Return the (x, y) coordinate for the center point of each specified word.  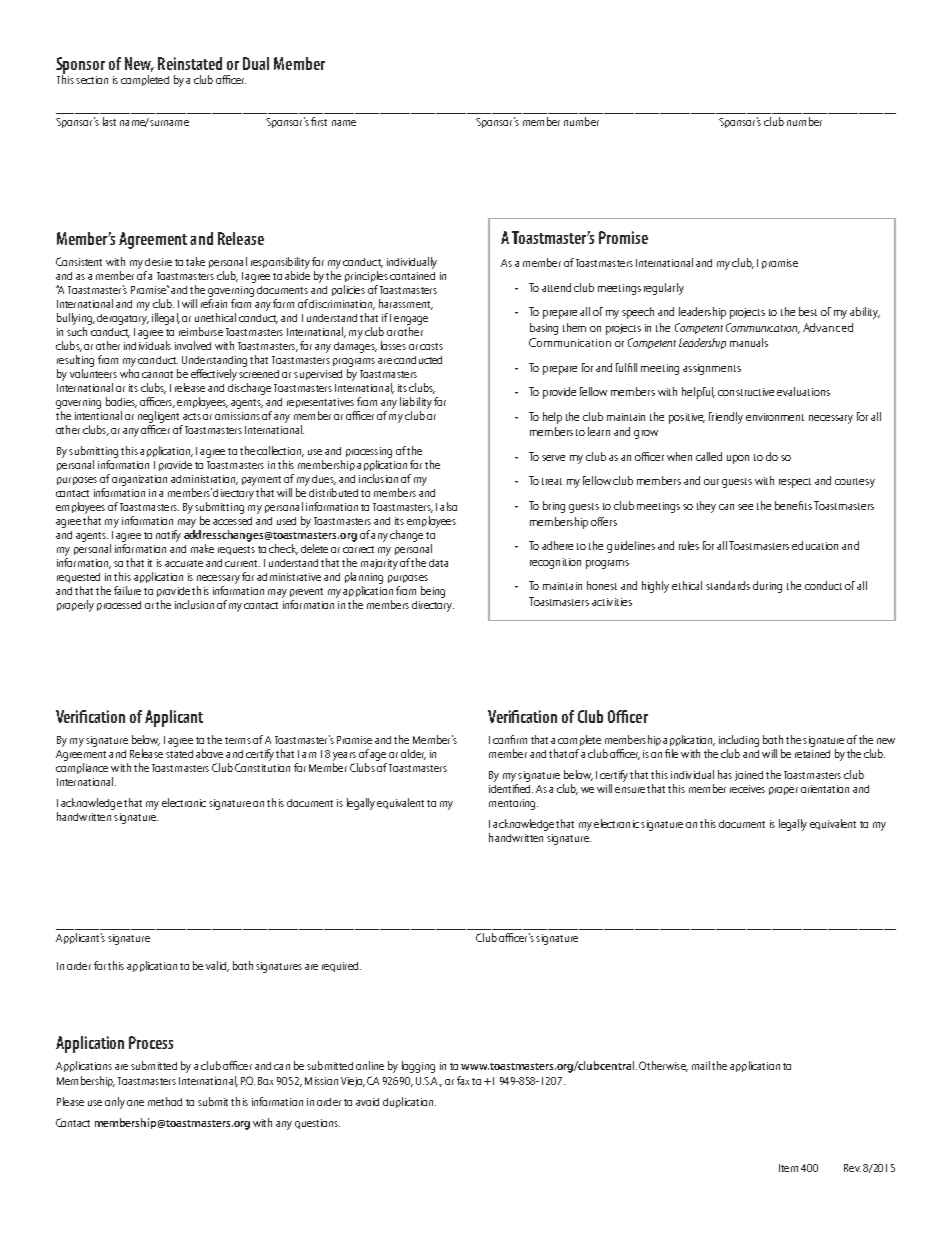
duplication (409, 1102)
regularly (664, 289)
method (165, 1101)
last (109, 121)
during (767, 587)
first (319, 121)
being (433, 592)
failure (127, 590)
